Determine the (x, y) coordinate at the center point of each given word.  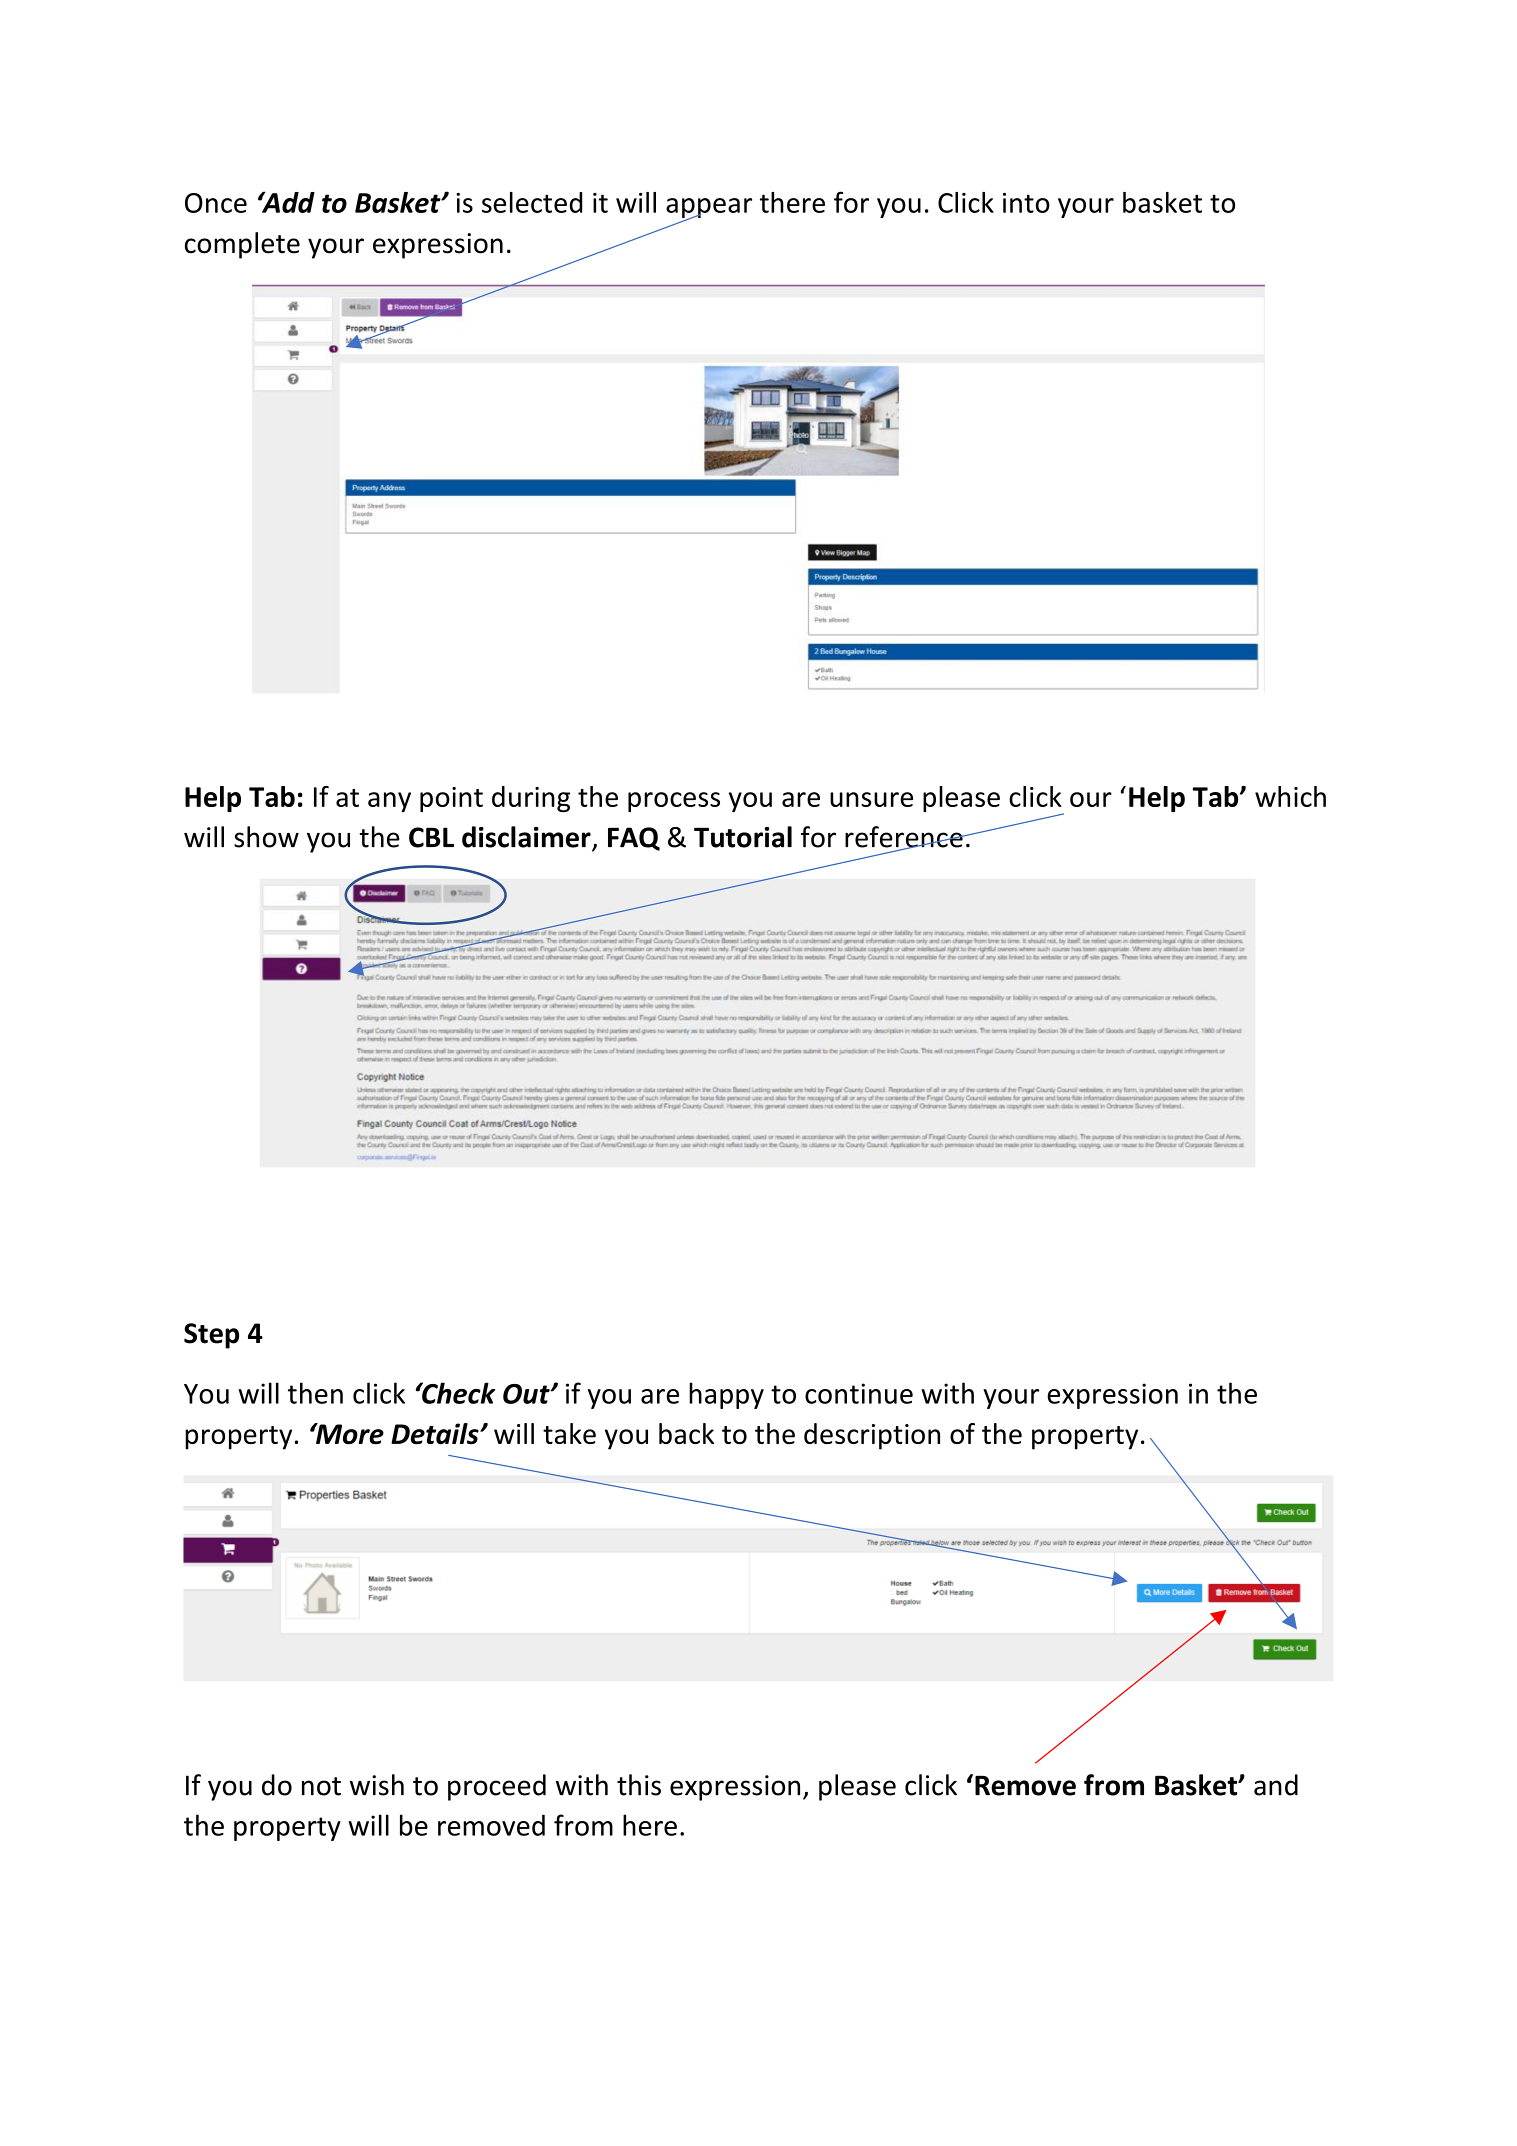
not (321, 1786)
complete (242, 245)
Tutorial (743, 837)
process (674, 802)
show (266, 837)
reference (905, 838)
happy (726, 1395)
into (1026, 203)
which (1290, 796)
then (315, 1393)
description (872, 1436)
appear (709, 209)
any (389, 802)
